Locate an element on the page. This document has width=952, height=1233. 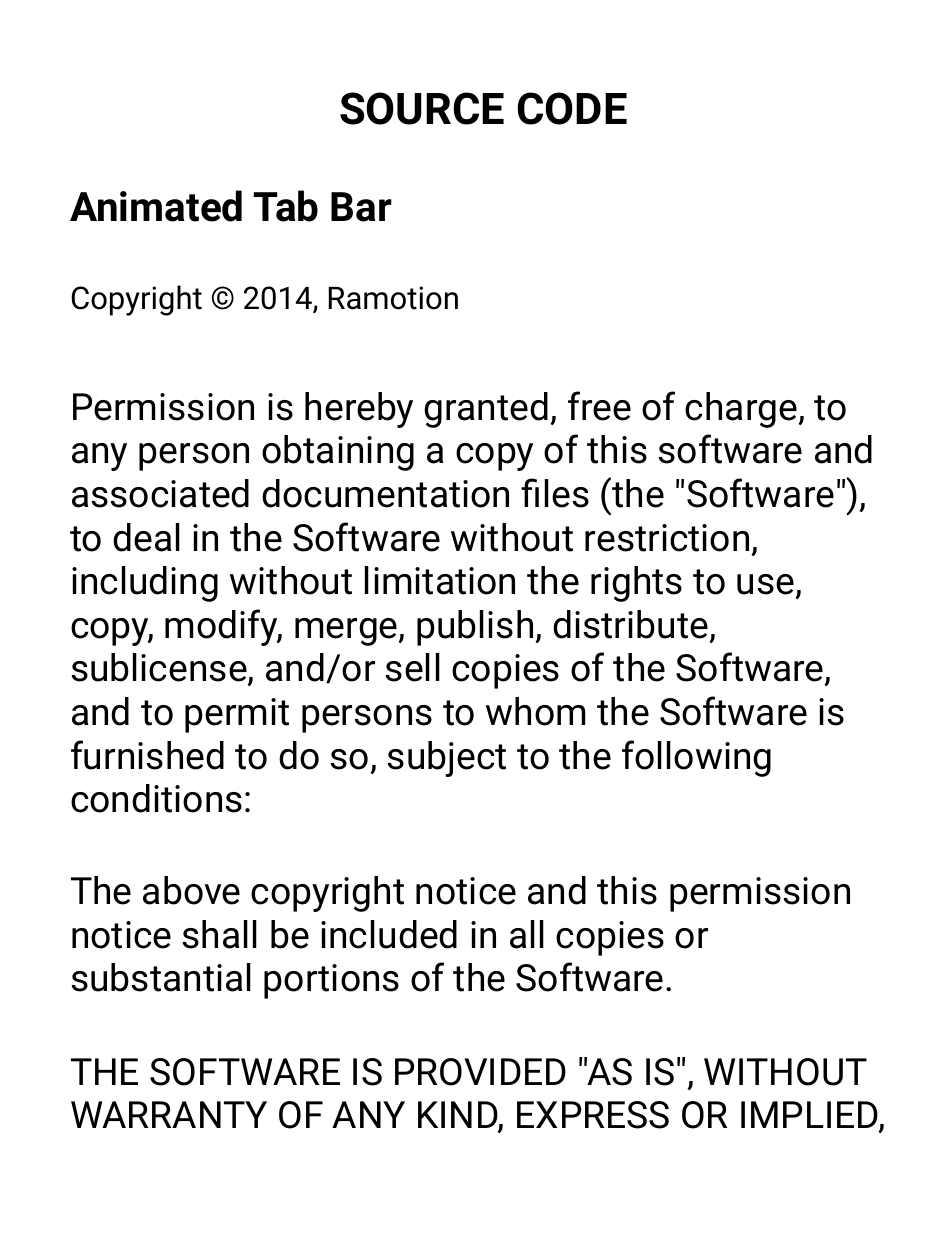
above is located at coordinates (191, 890).
